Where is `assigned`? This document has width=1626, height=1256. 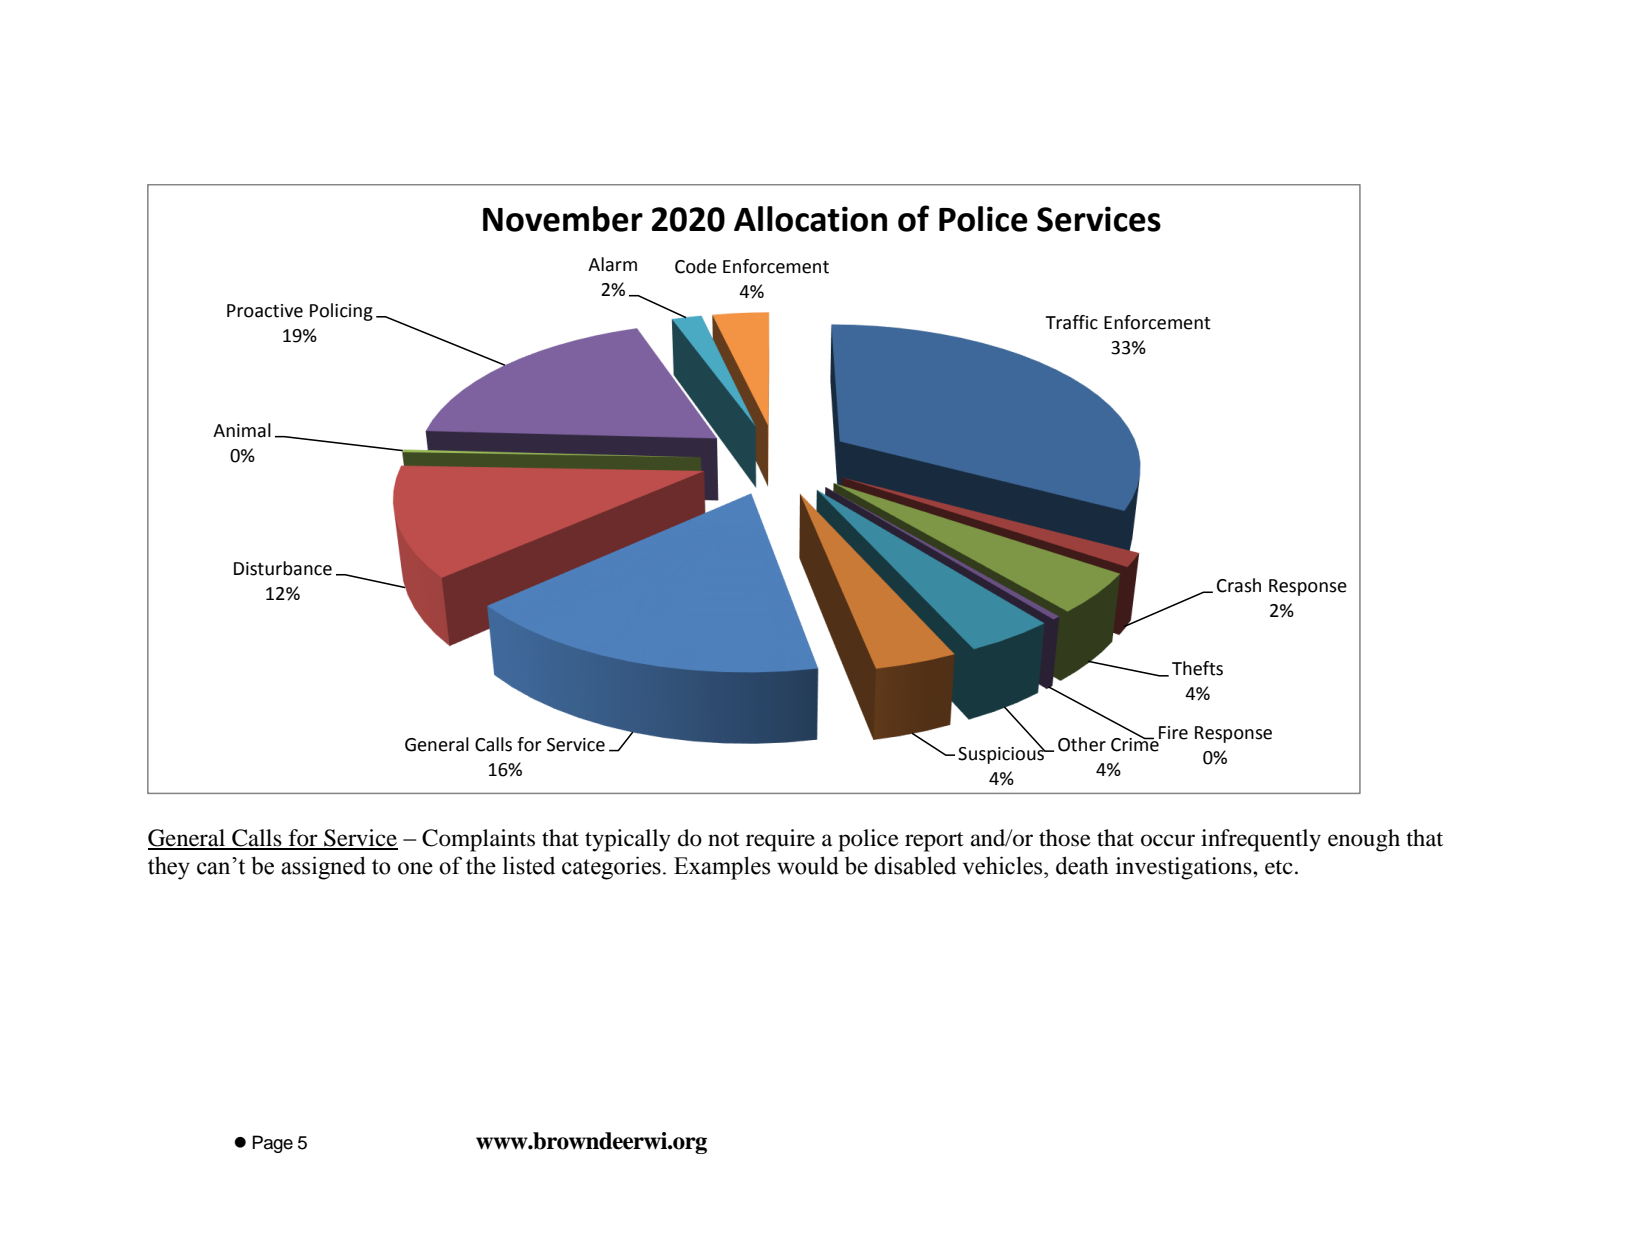
assigned is located at coordinates (323, 868).
